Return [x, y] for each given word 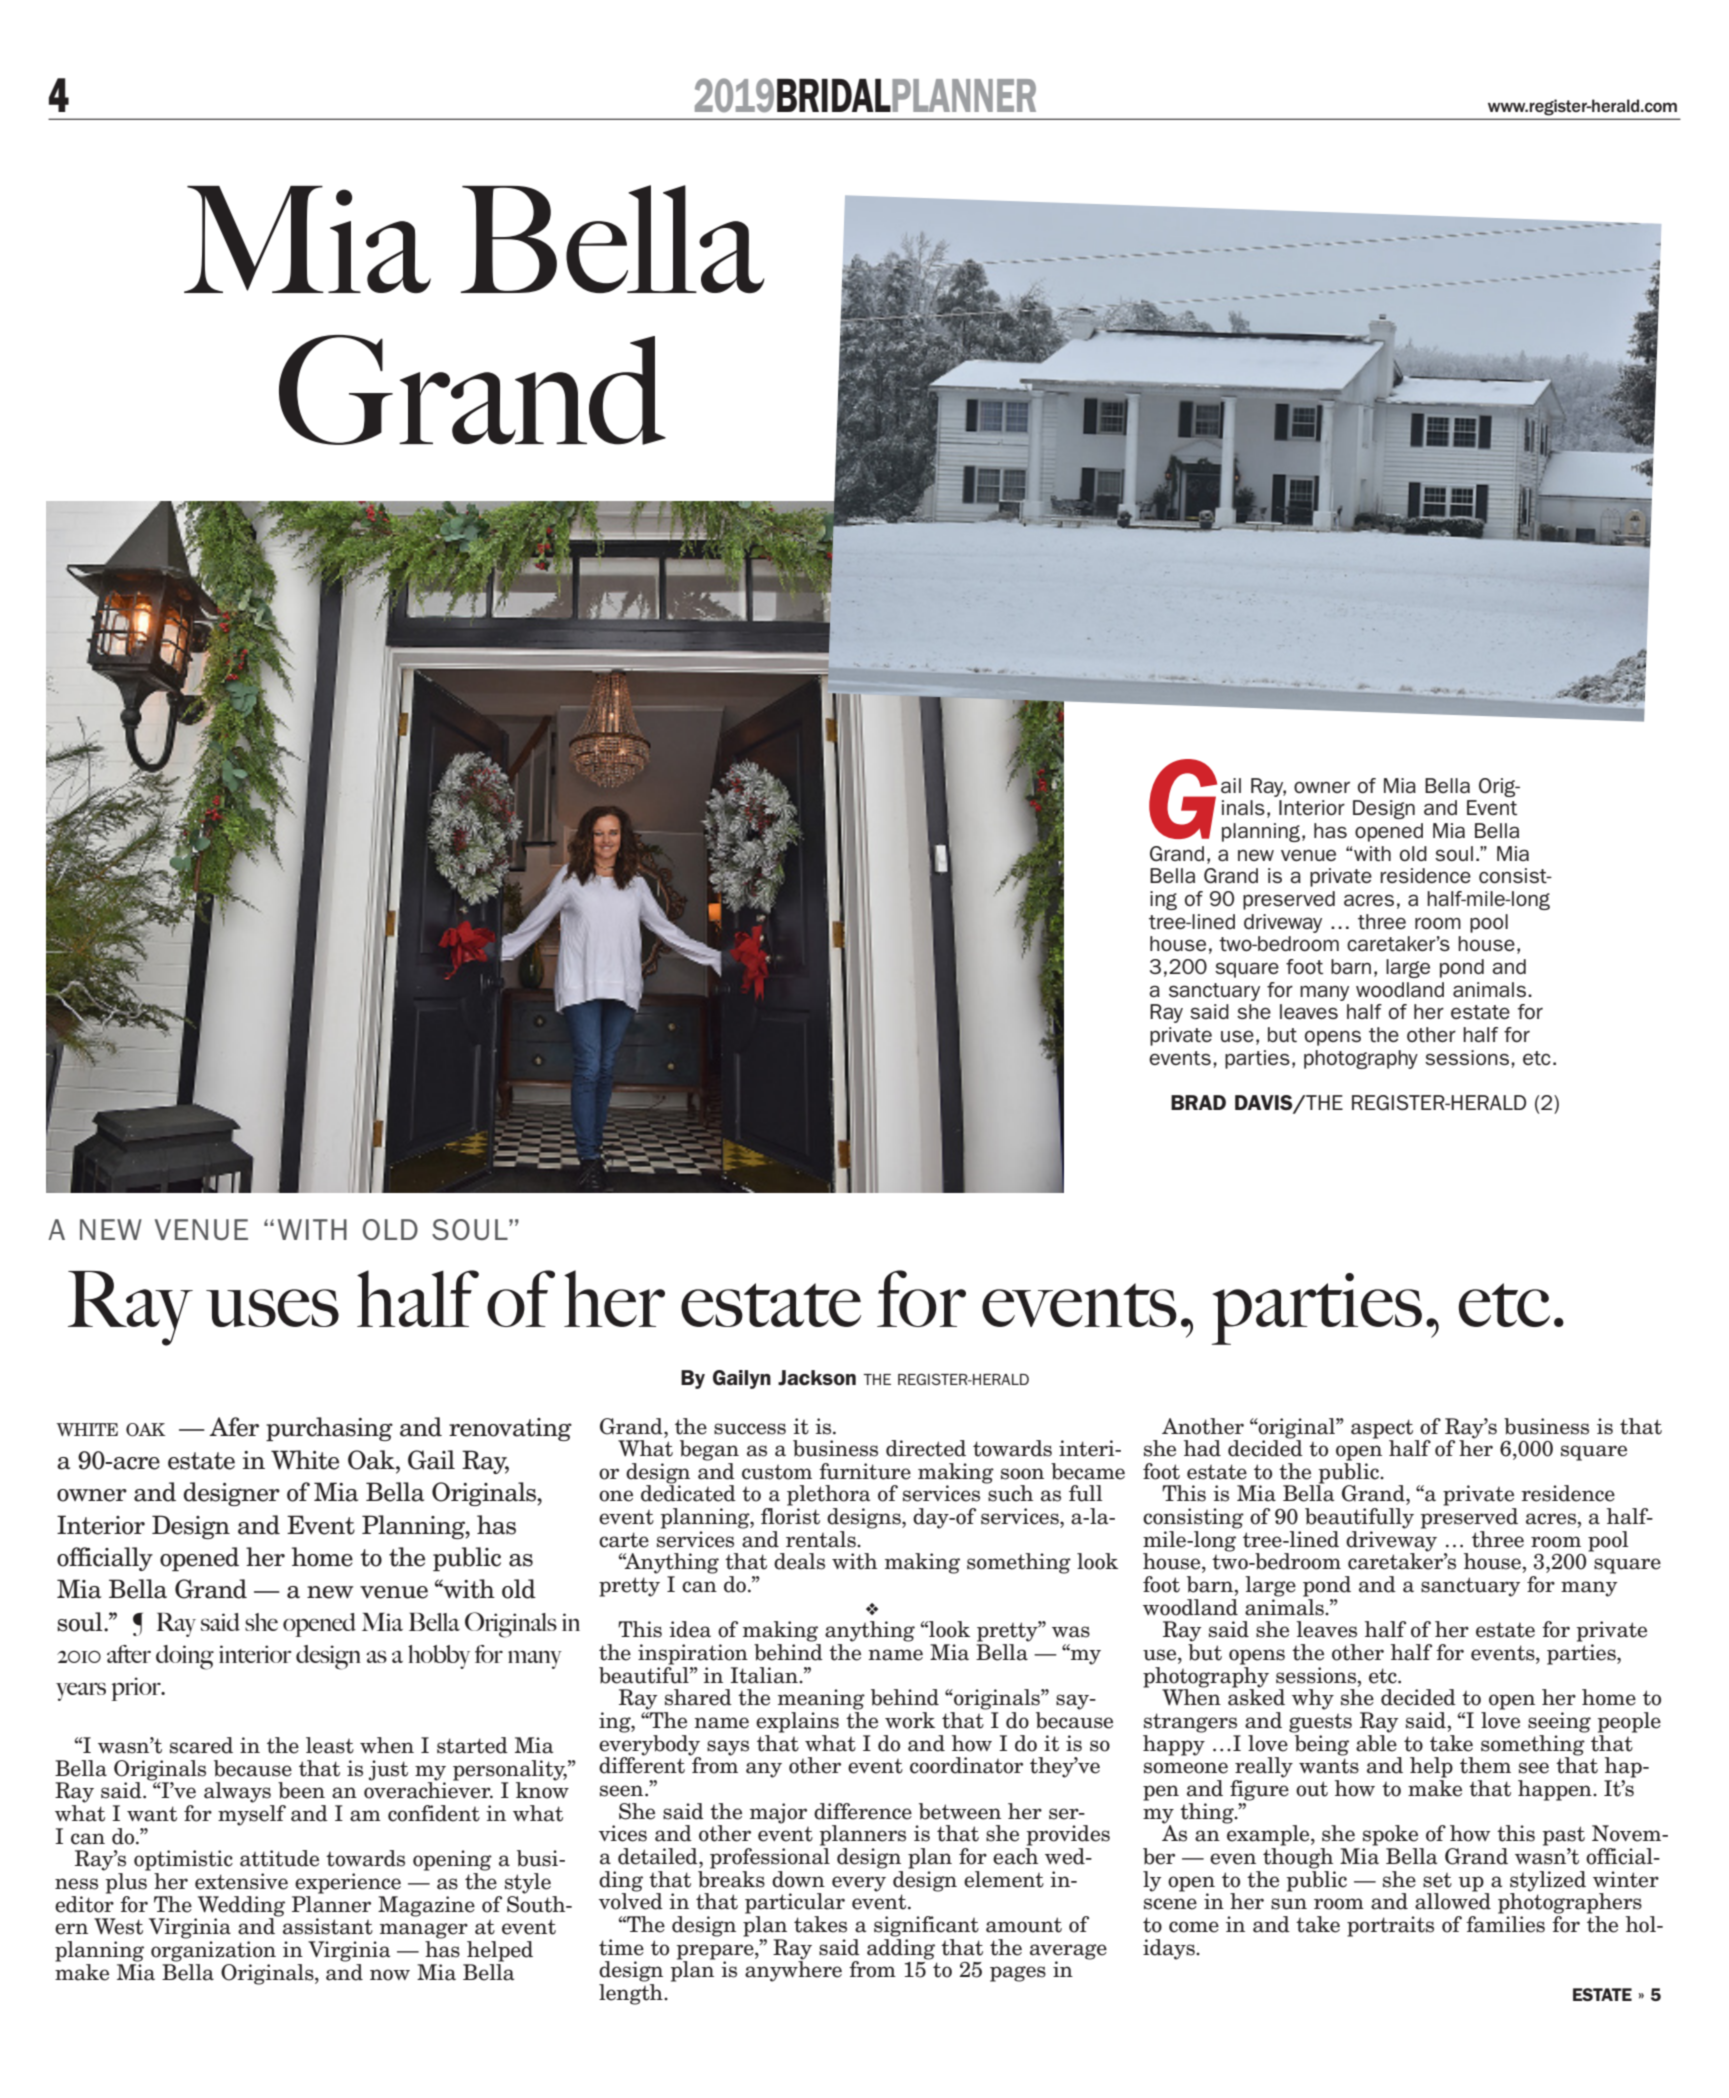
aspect [1382, 1429]
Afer [234, 1427]
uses [272, 1308]
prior [137, 1689]
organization [213, 1951]
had [1202, 1448]
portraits [1390, 1926]
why [1313, 1699]
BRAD [1198, 1102]
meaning [821, 1699]
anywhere [793, 1970]
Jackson [817, 1377]
